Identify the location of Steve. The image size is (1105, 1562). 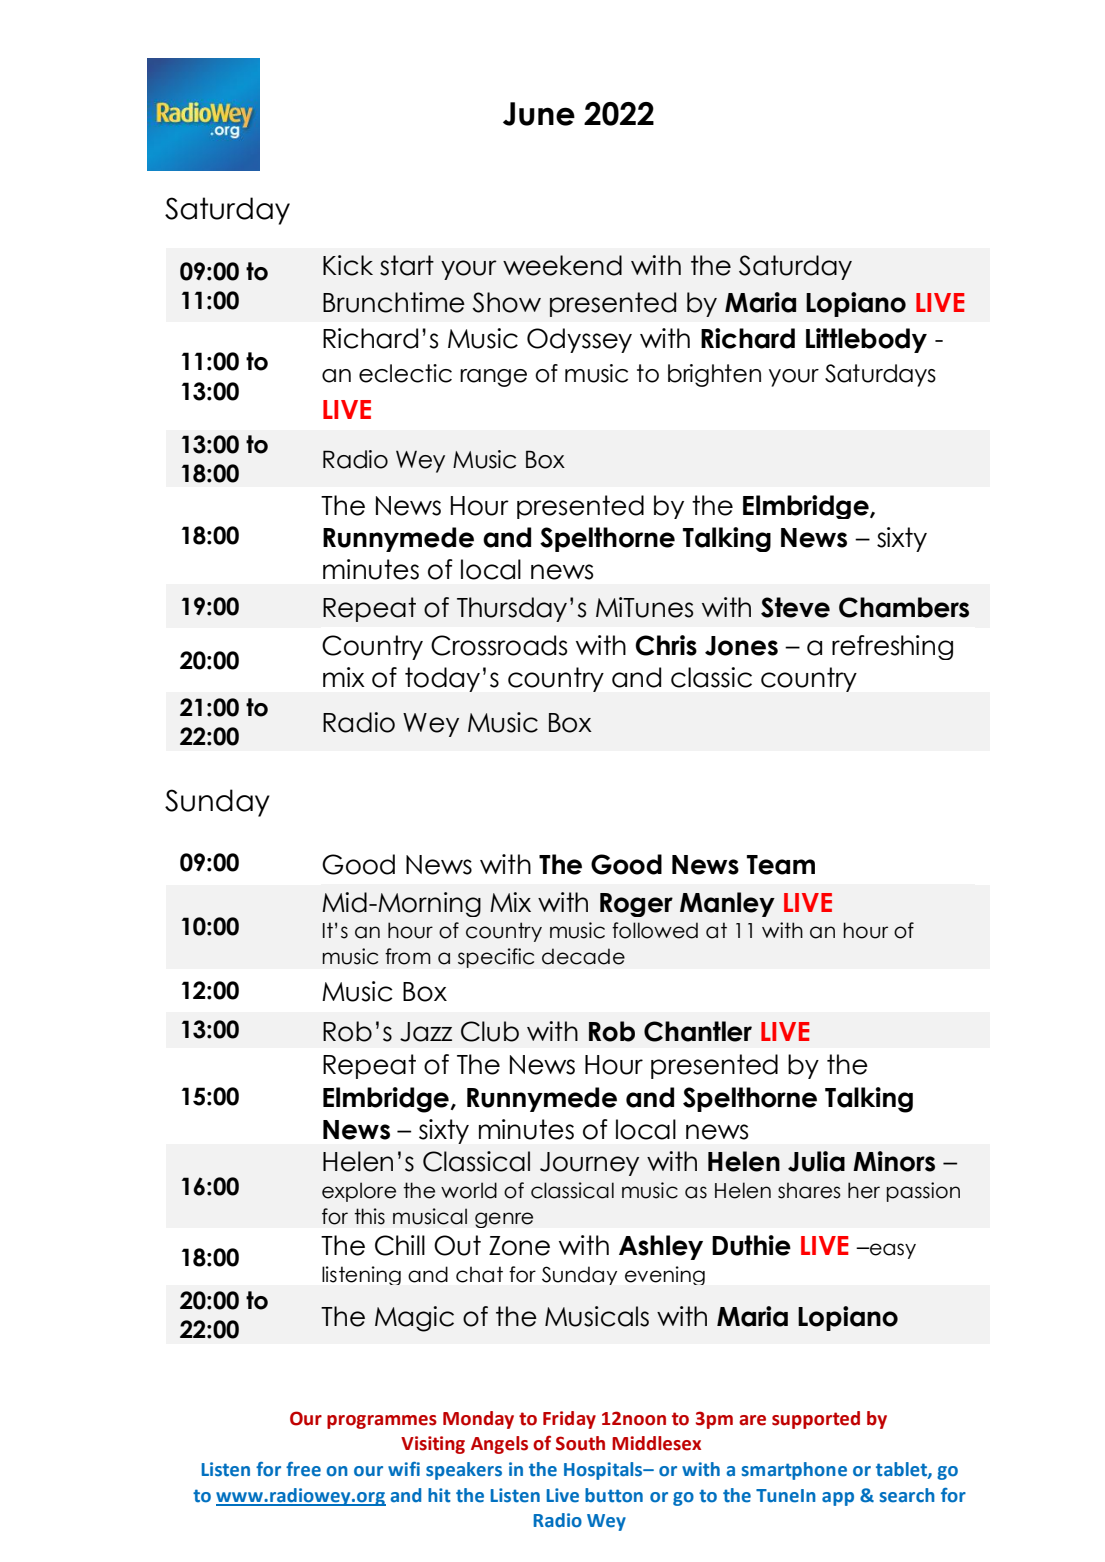
(795, 607).
